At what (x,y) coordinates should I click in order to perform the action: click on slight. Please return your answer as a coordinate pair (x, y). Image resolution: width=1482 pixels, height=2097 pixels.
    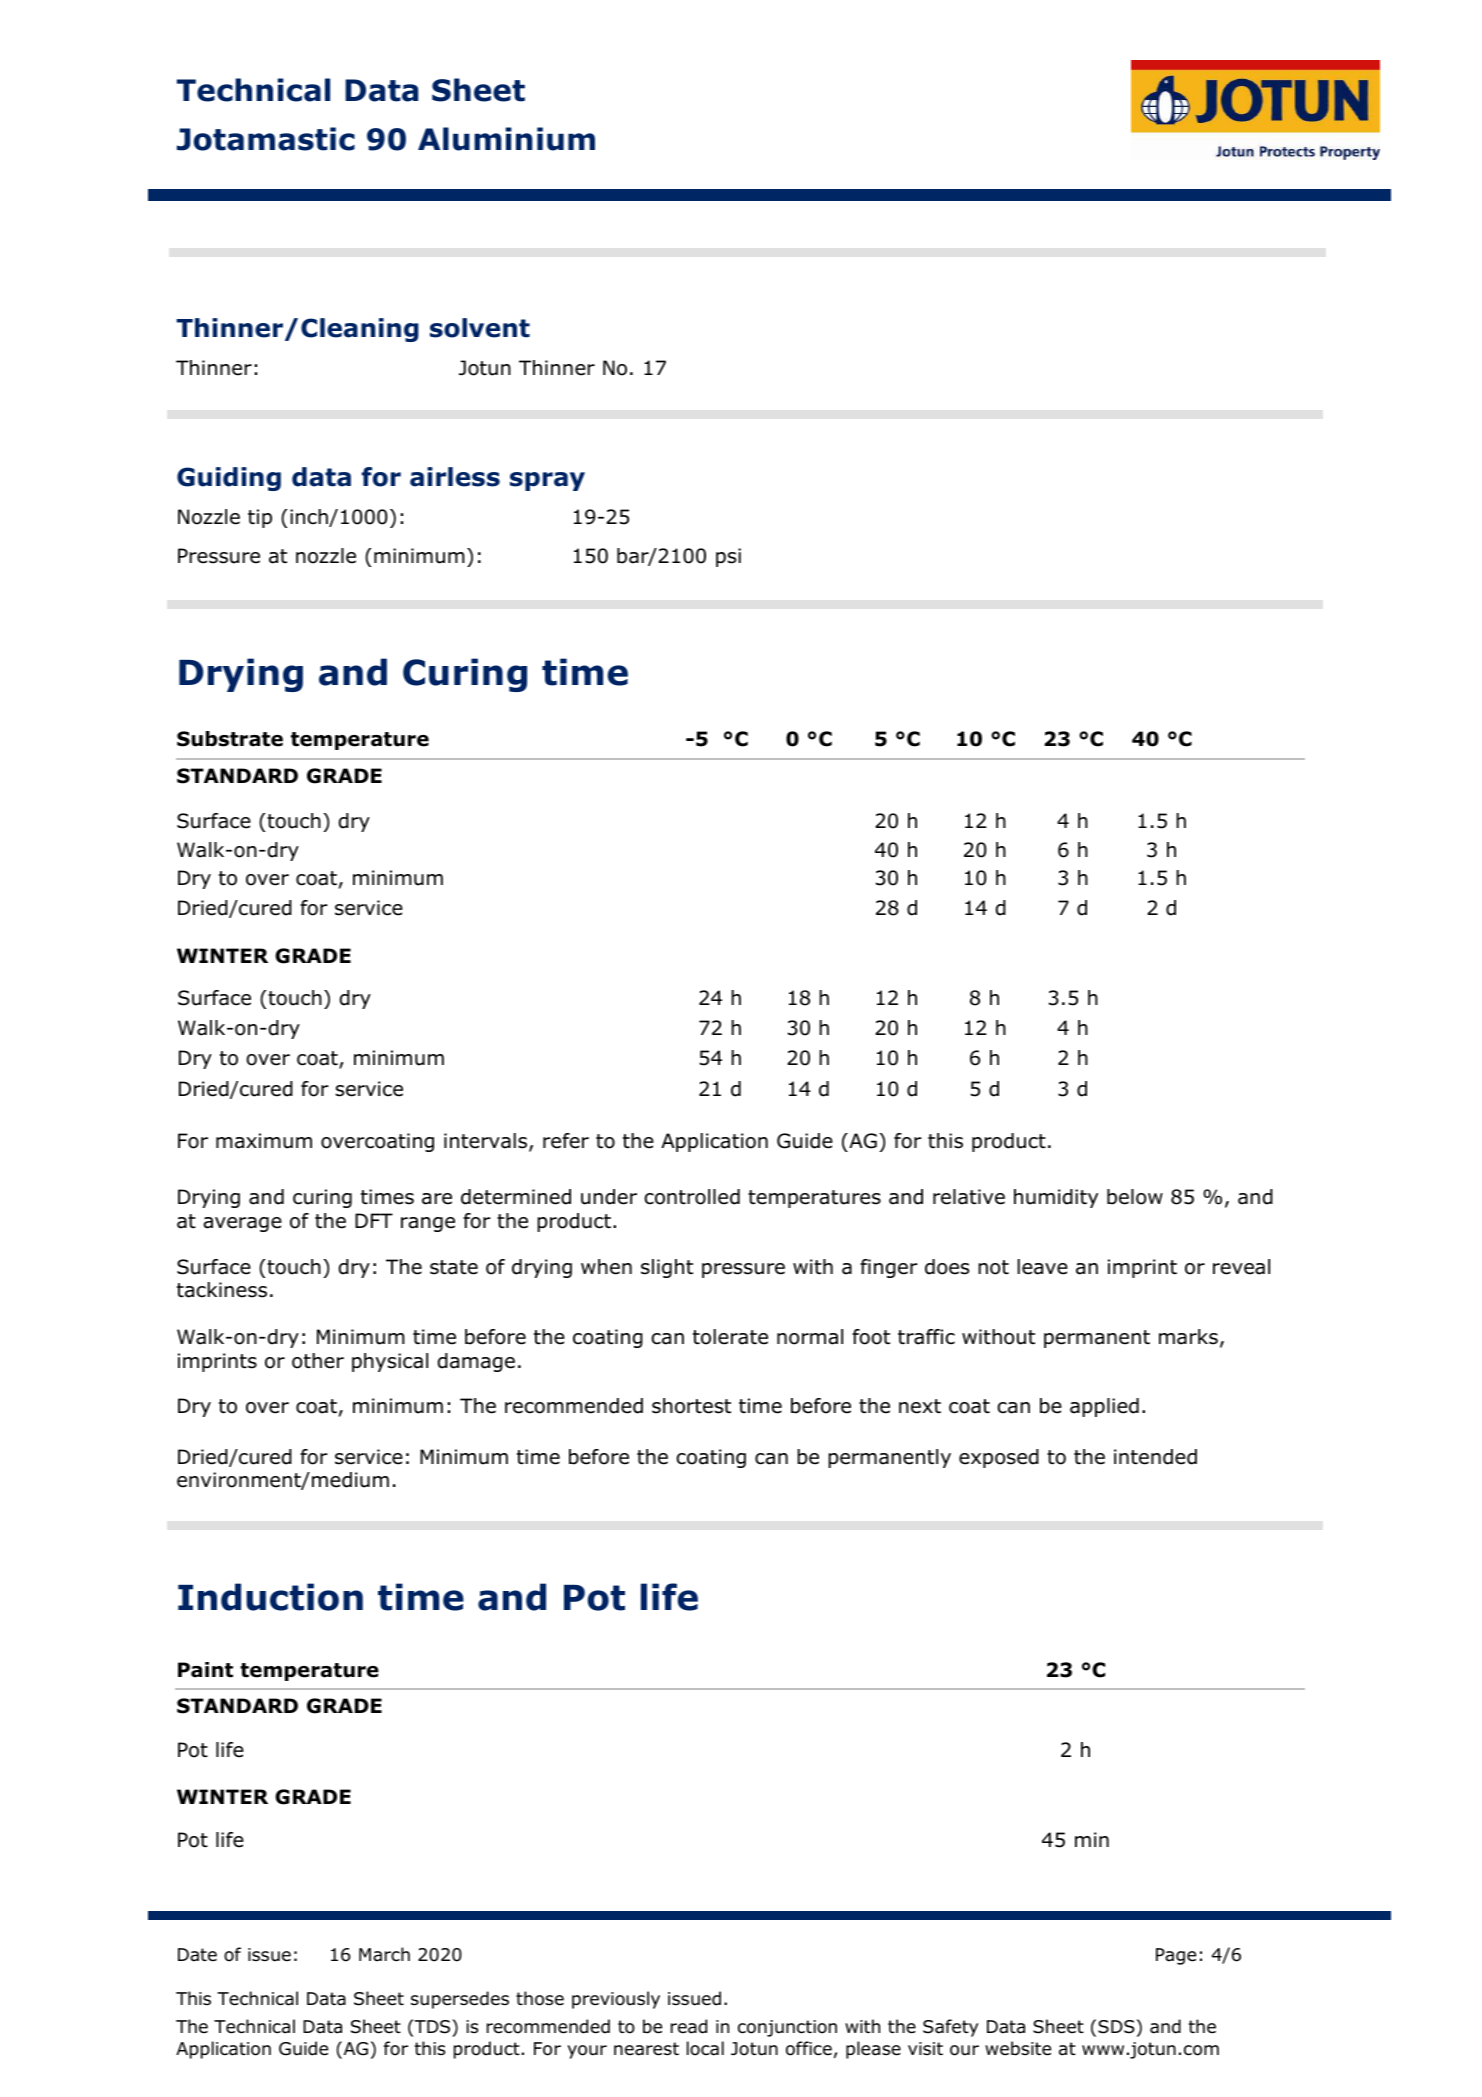
    Looking at the image, I should click on (667, 1268).
